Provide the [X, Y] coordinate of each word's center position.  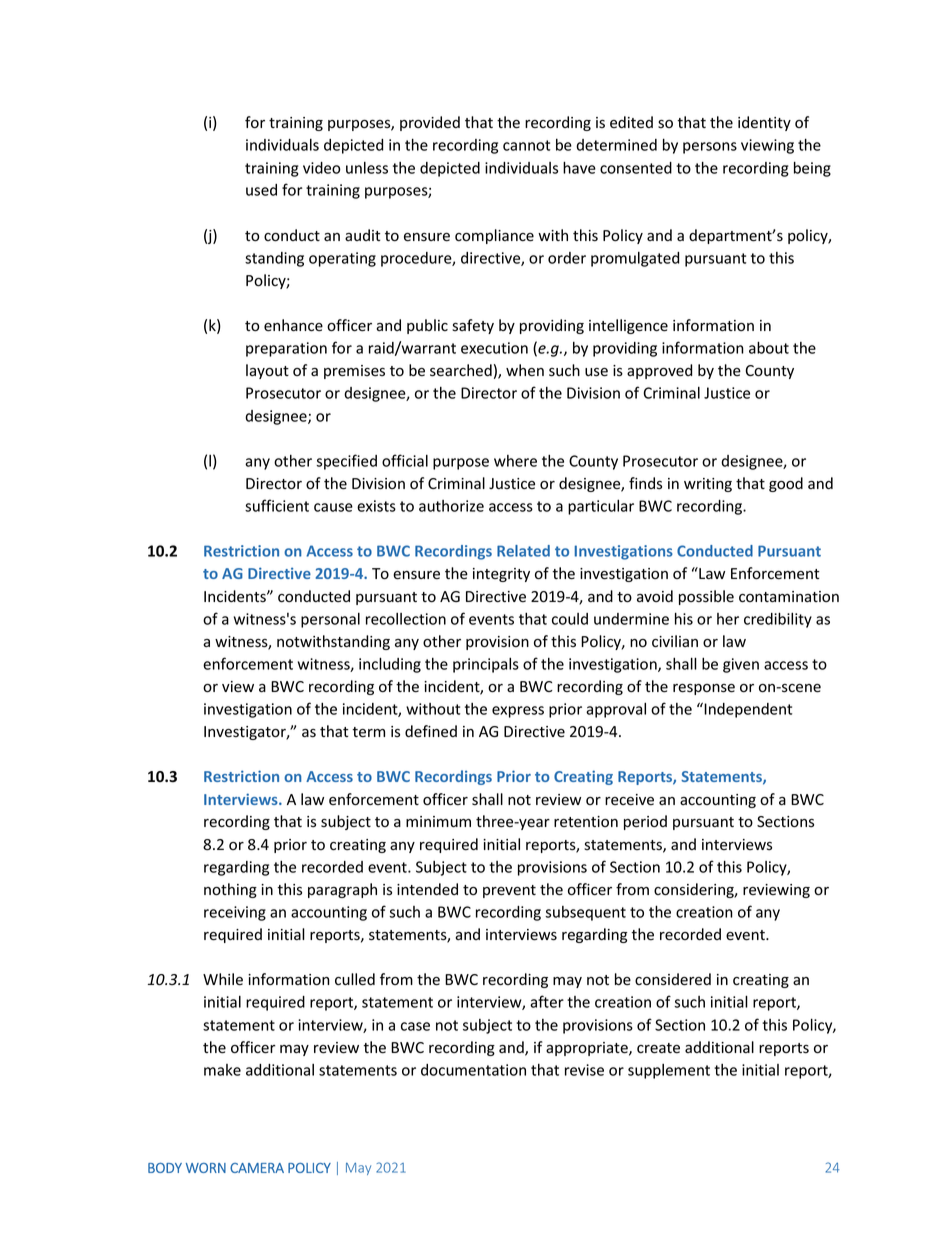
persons [710, 148]
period [645, 822]
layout [267, 371]
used [261, 190]
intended [427, 889]
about [769, 347]
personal [330, 620]
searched [461, 370]
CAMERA [257, 1168]
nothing [230, 890]
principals [486, 665]
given [741, 665]
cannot [526, 145]
